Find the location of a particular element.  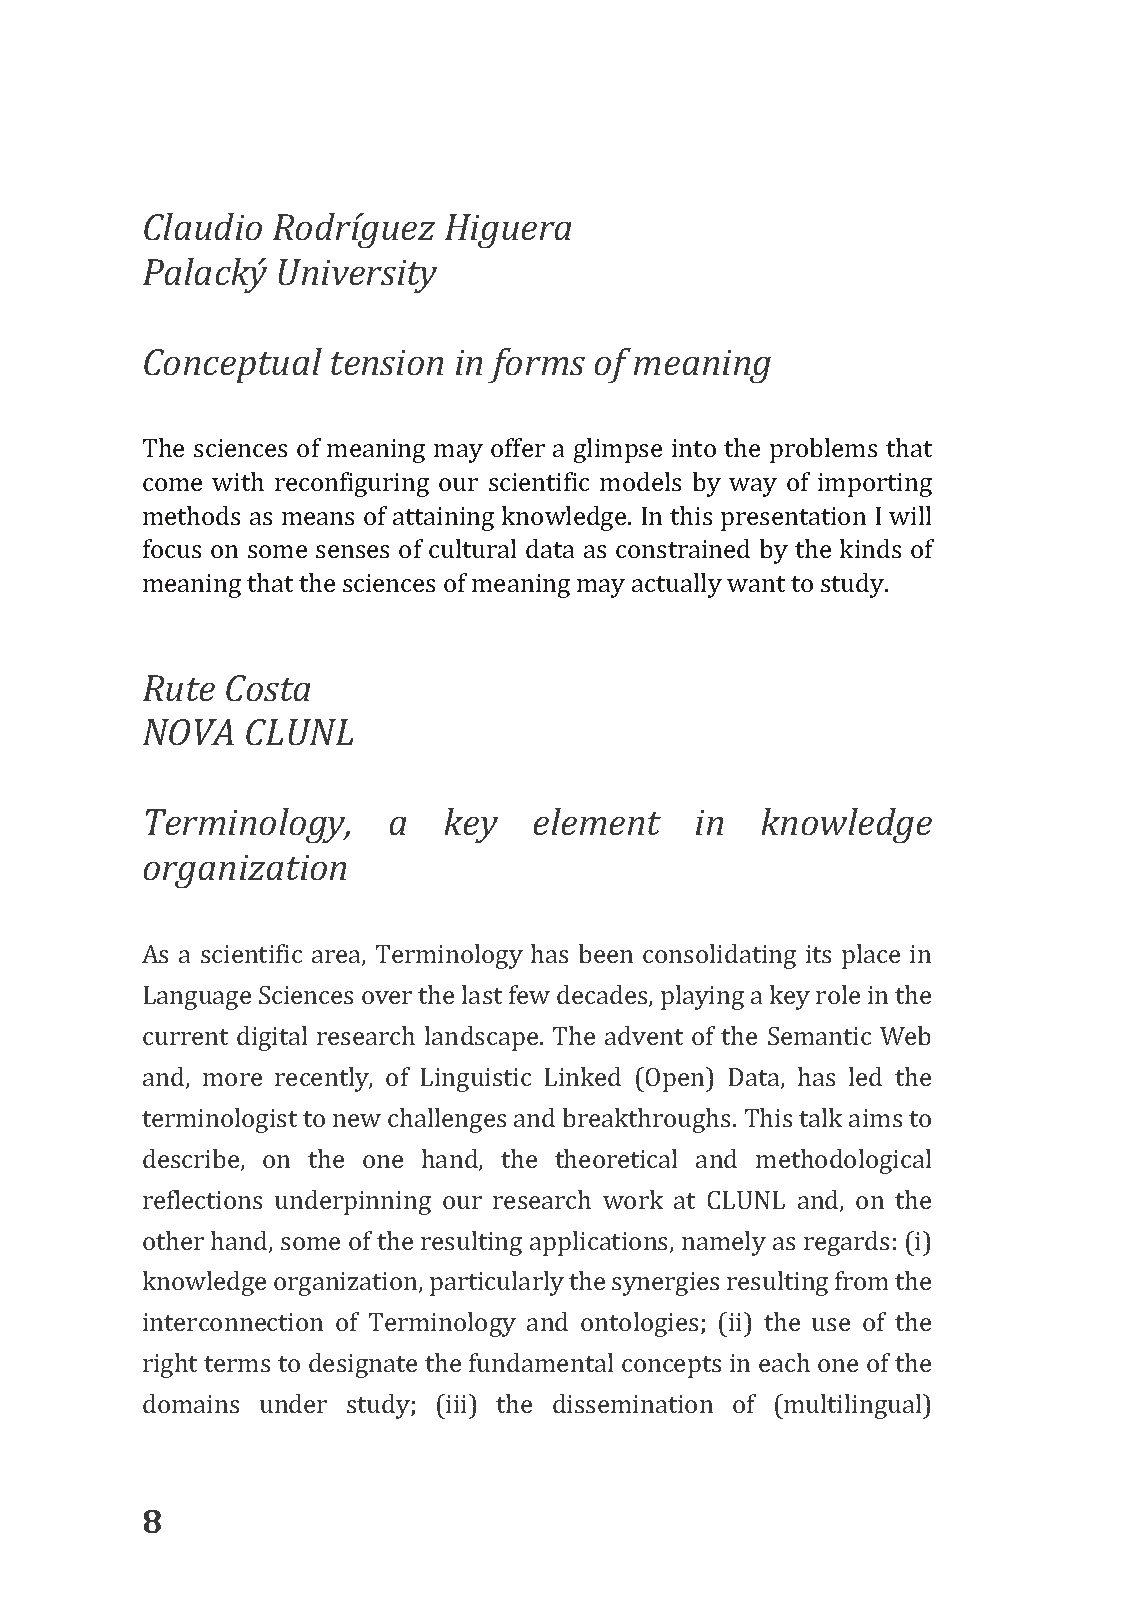

NOVA is located at coordinates (188, 732).
